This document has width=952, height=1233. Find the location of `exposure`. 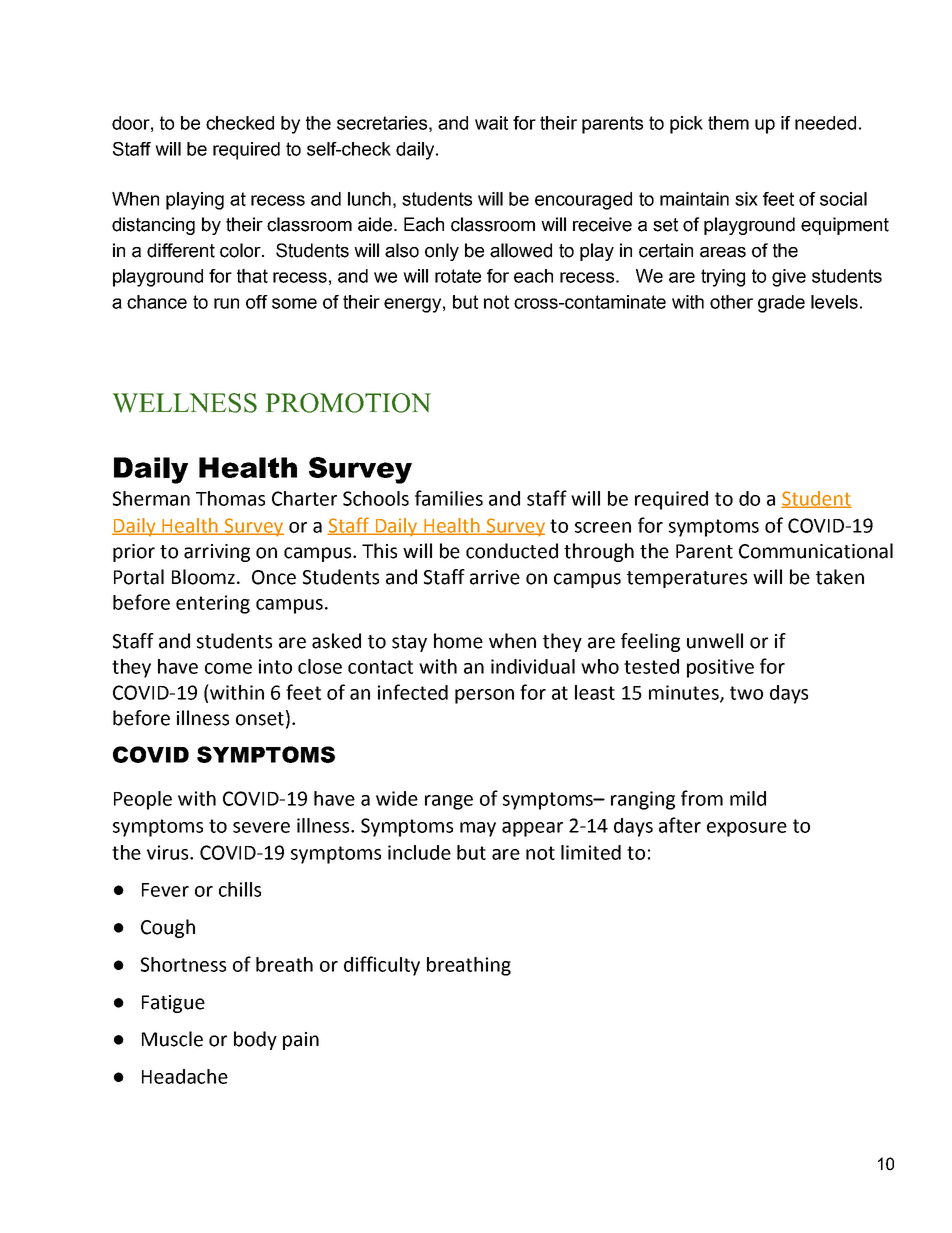

exposure is located at coordinates (747, 829).
